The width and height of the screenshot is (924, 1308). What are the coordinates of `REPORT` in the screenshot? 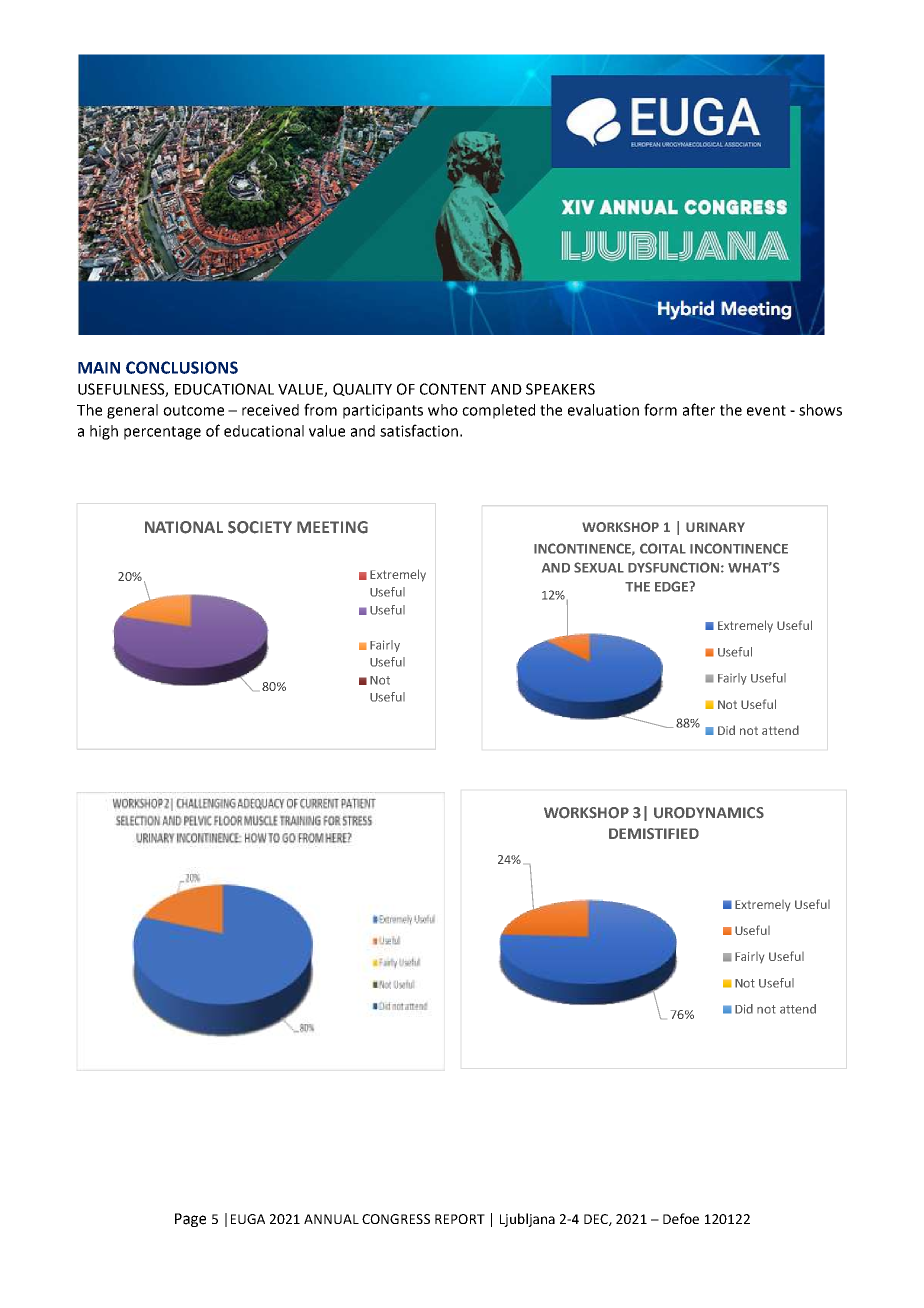 It's located at (460, 1219).
